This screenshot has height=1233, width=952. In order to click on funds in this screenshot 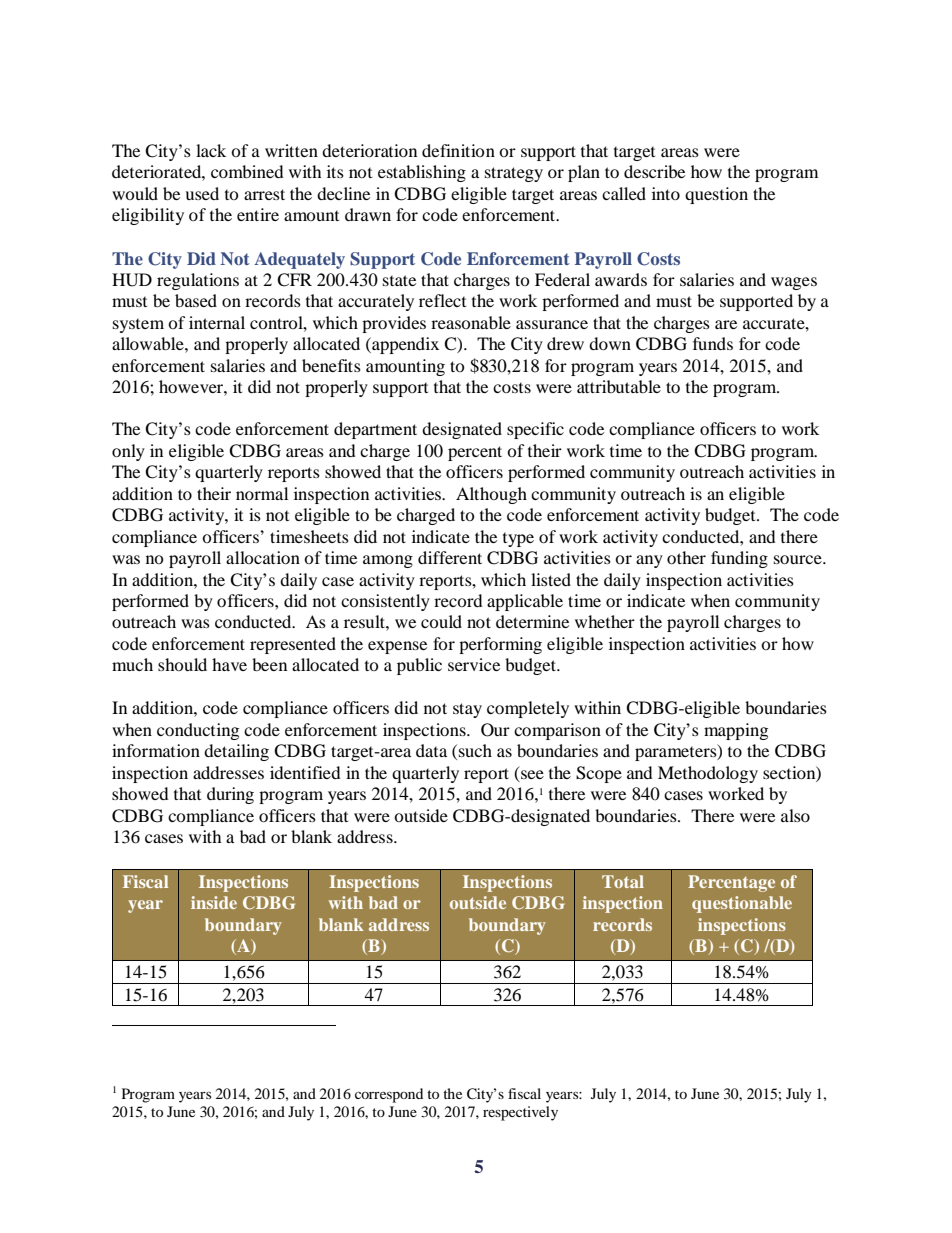, I will do `click(713, 343)`.
